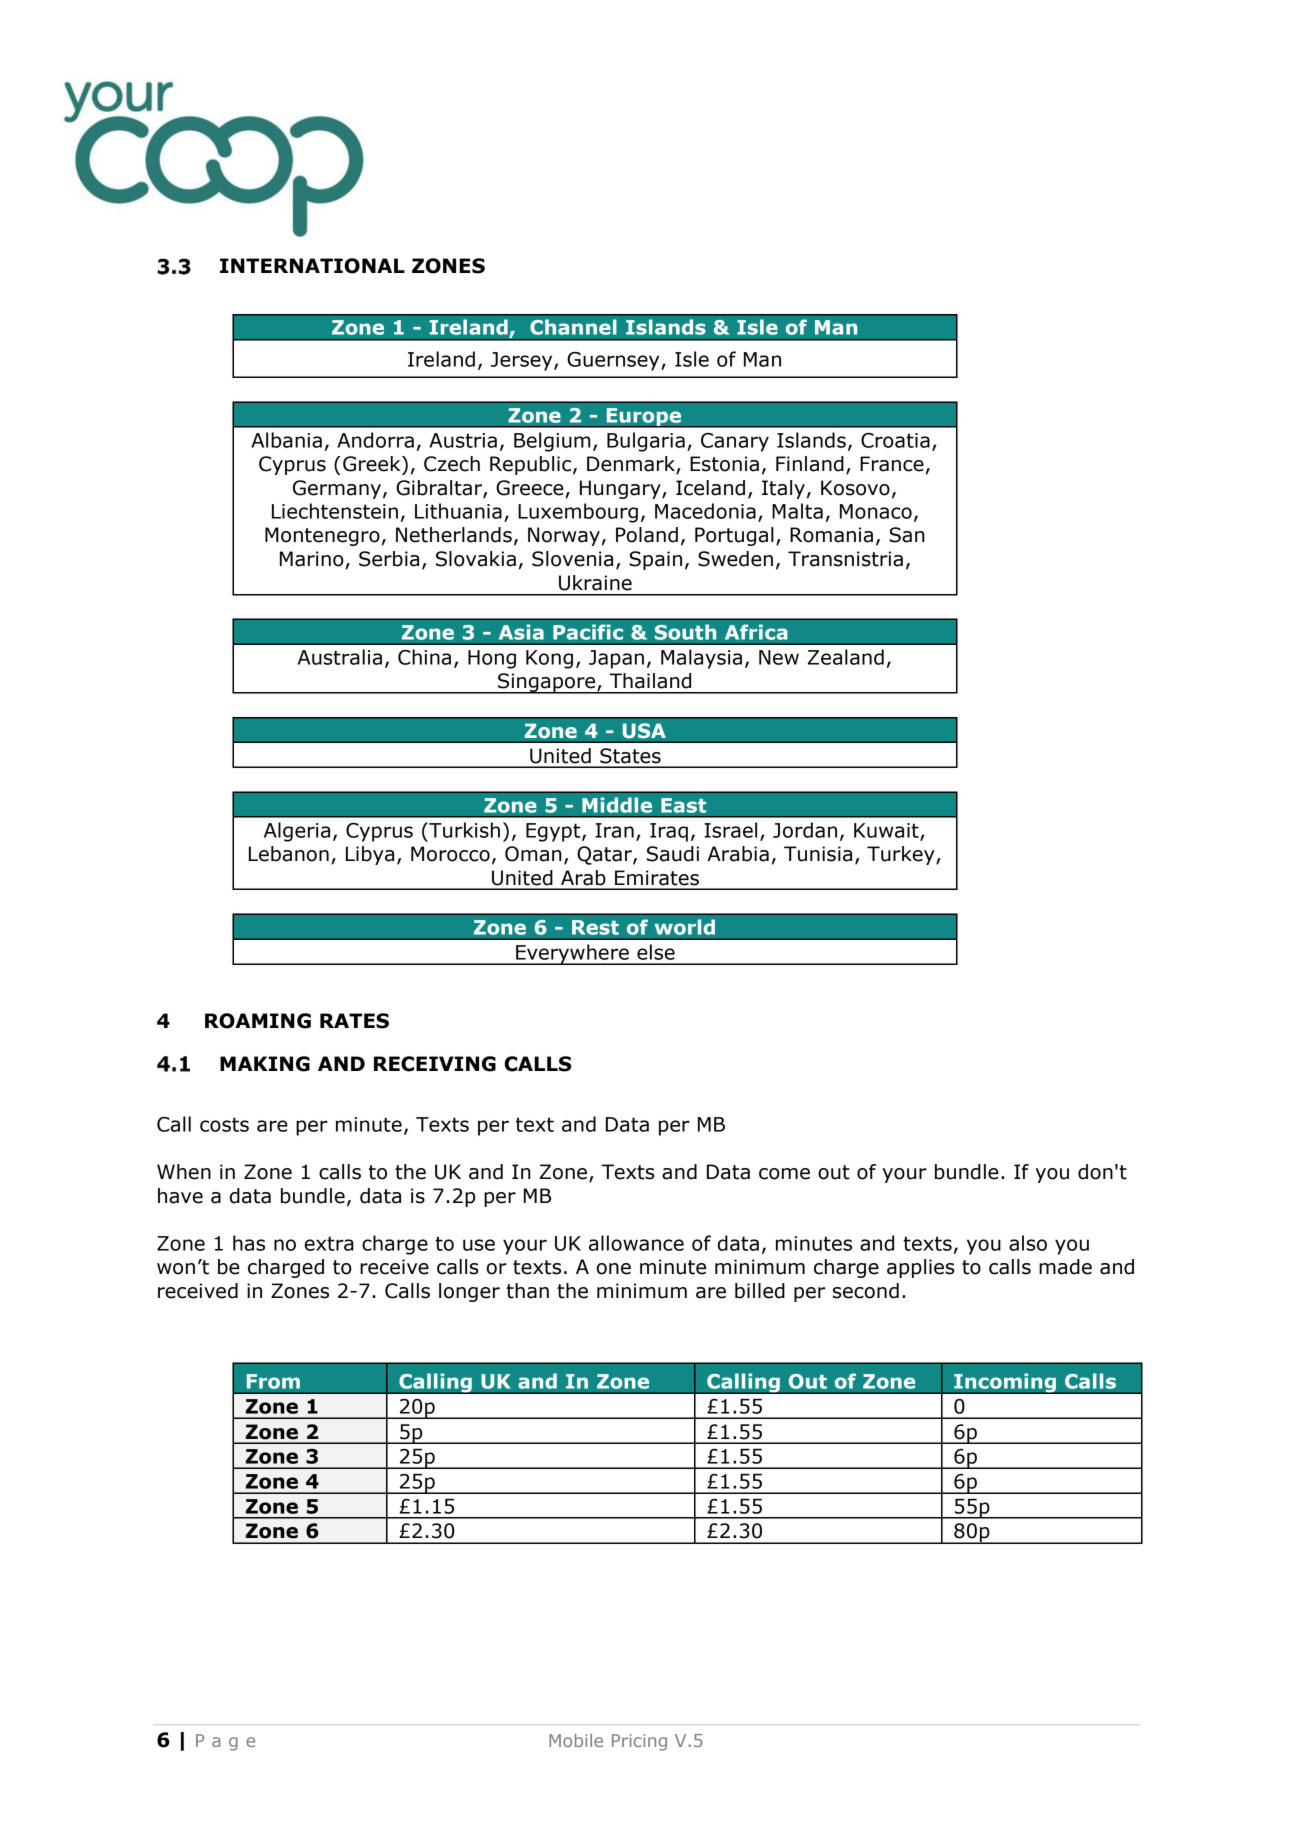 The width and height of the screenshot is (1293, 1829). I want to click on Croatia, so click(895, 440).
